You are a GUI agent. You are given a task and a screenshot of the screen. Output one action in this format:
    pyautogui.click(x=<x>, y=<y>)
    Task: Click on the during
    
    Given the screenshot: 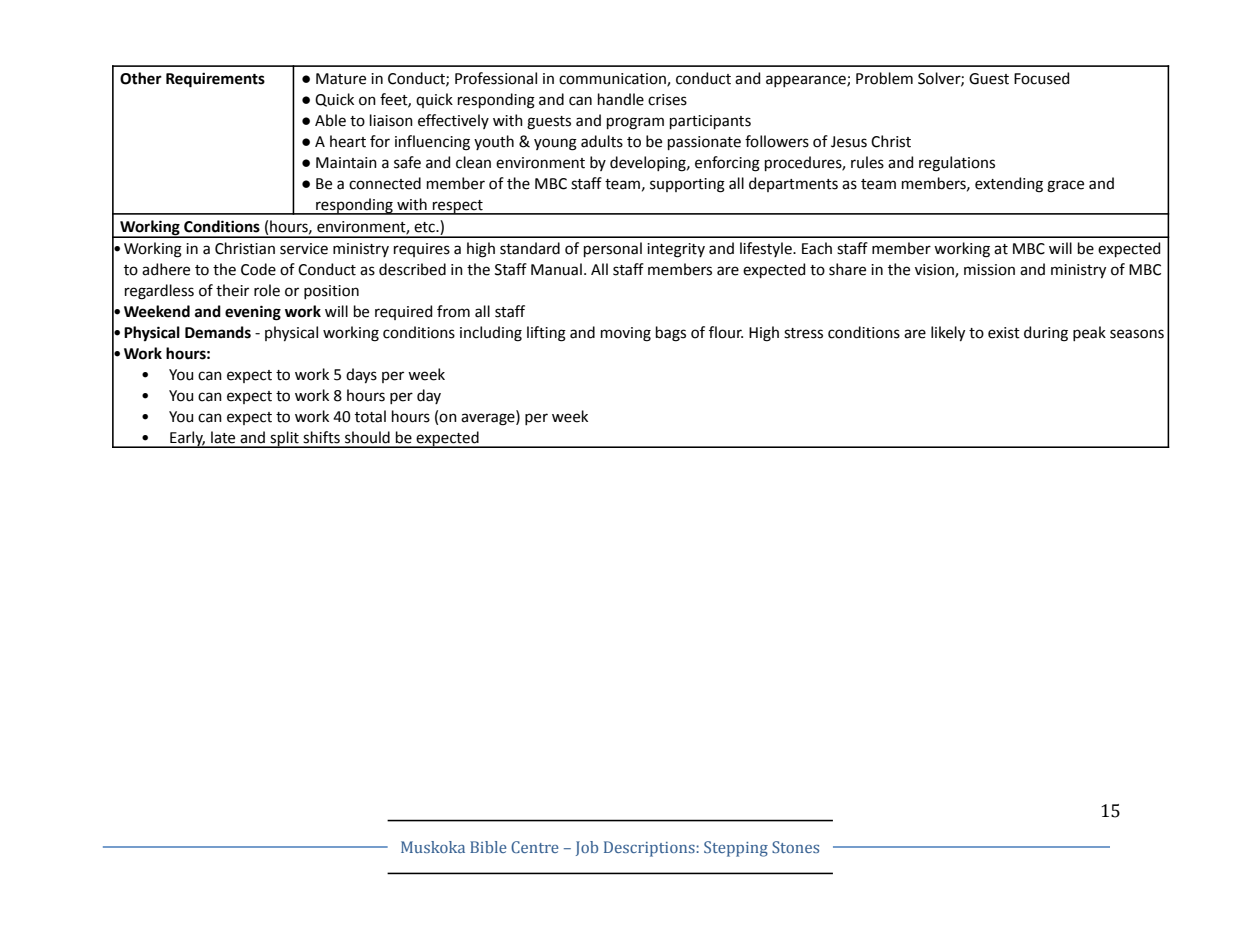 What is the action you would take?
    pyautogui.click(x=1046, y=334)
